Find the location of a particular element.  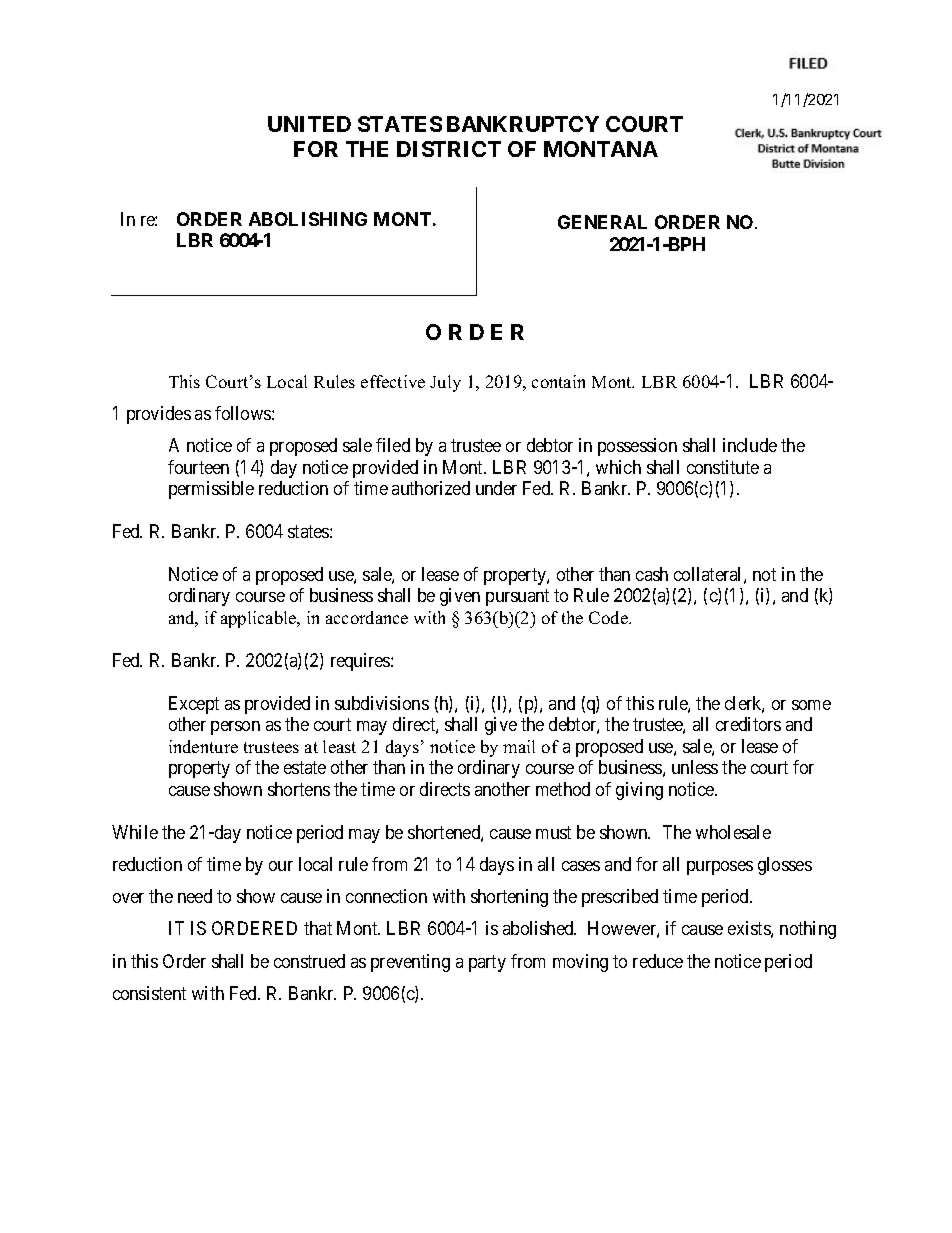

consistent is located at coordinates (149, 993).
